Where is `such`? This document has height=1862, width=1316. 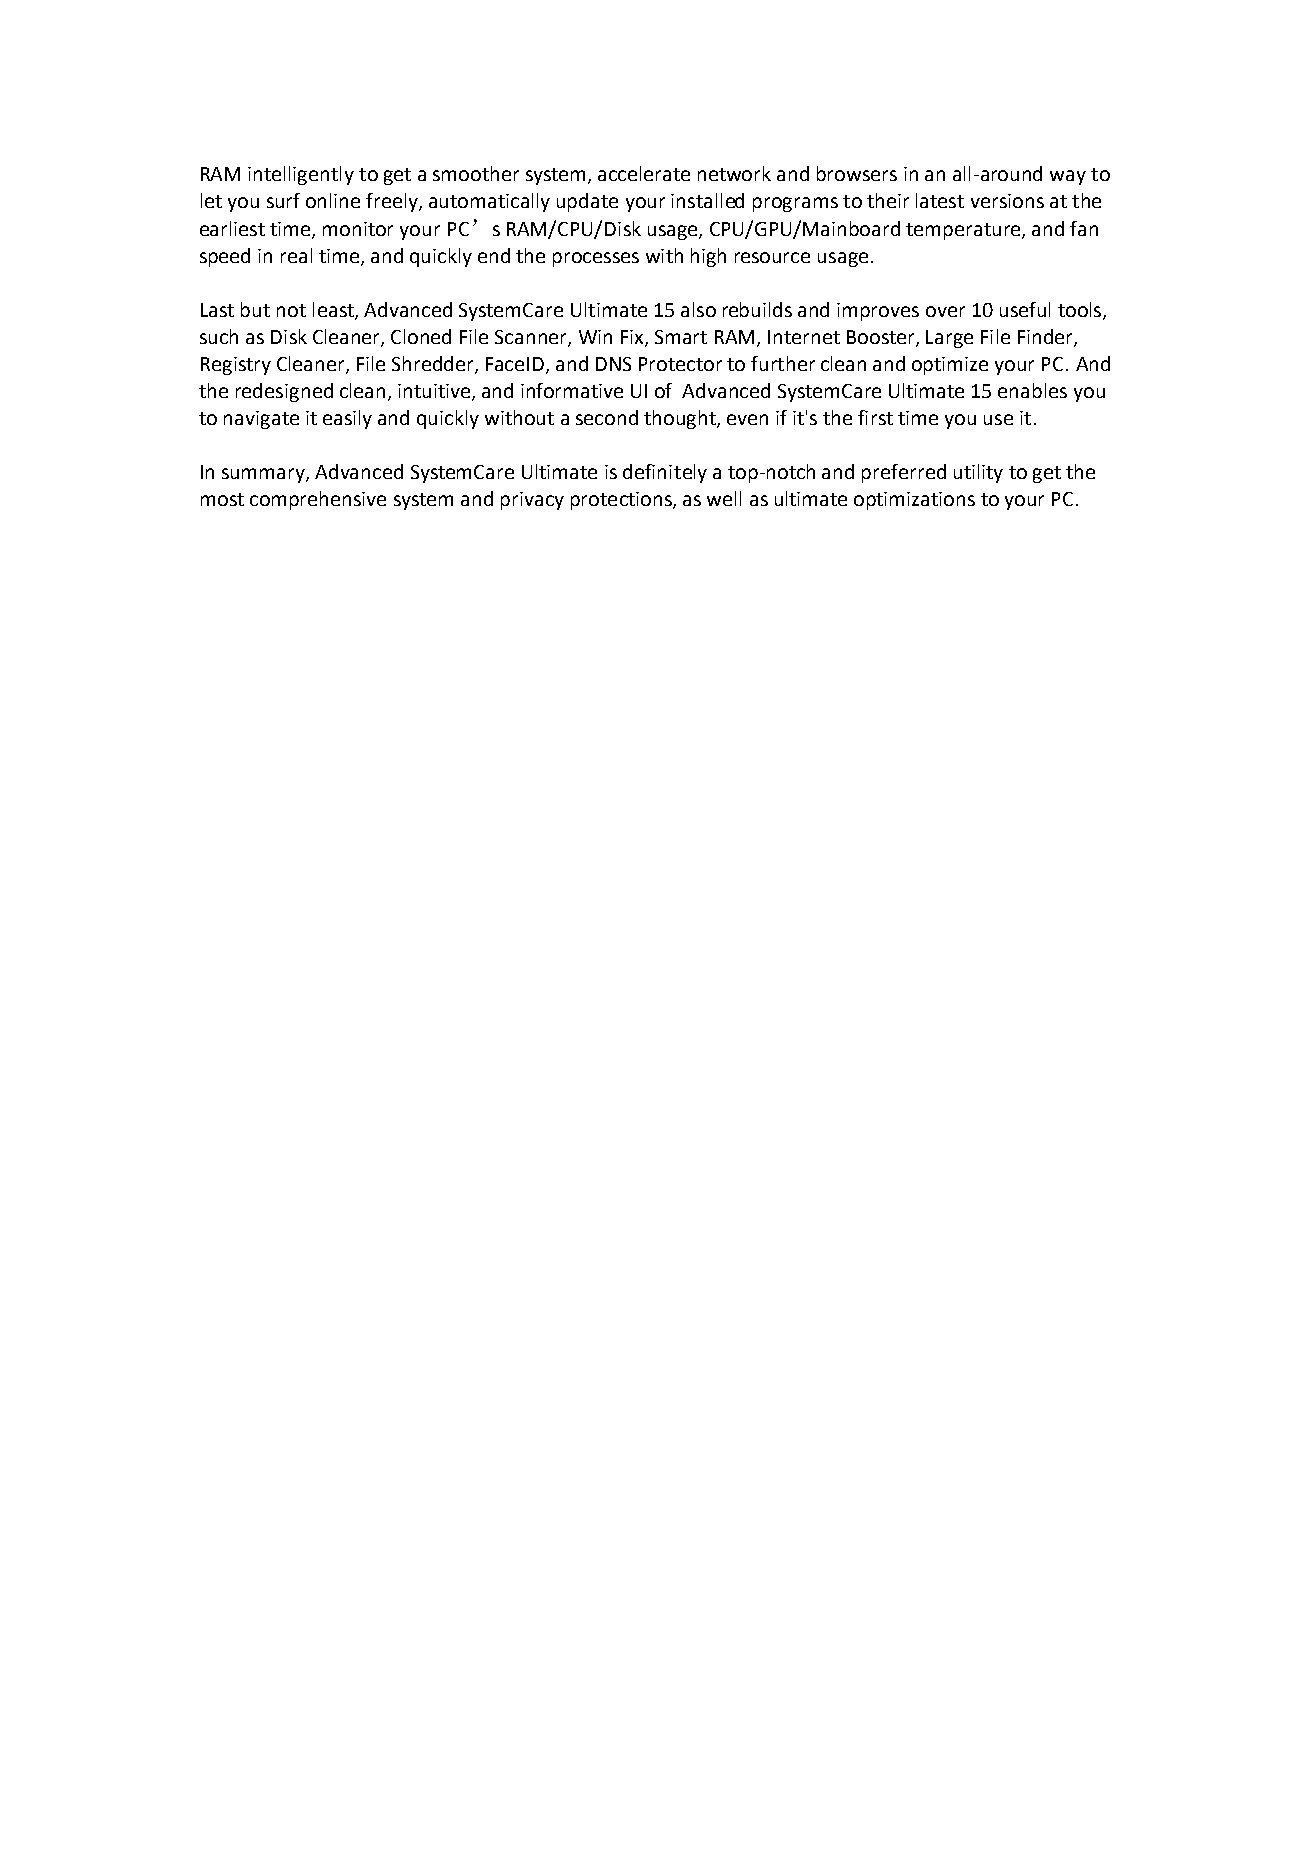
such is located at coordinates (219, 336).
